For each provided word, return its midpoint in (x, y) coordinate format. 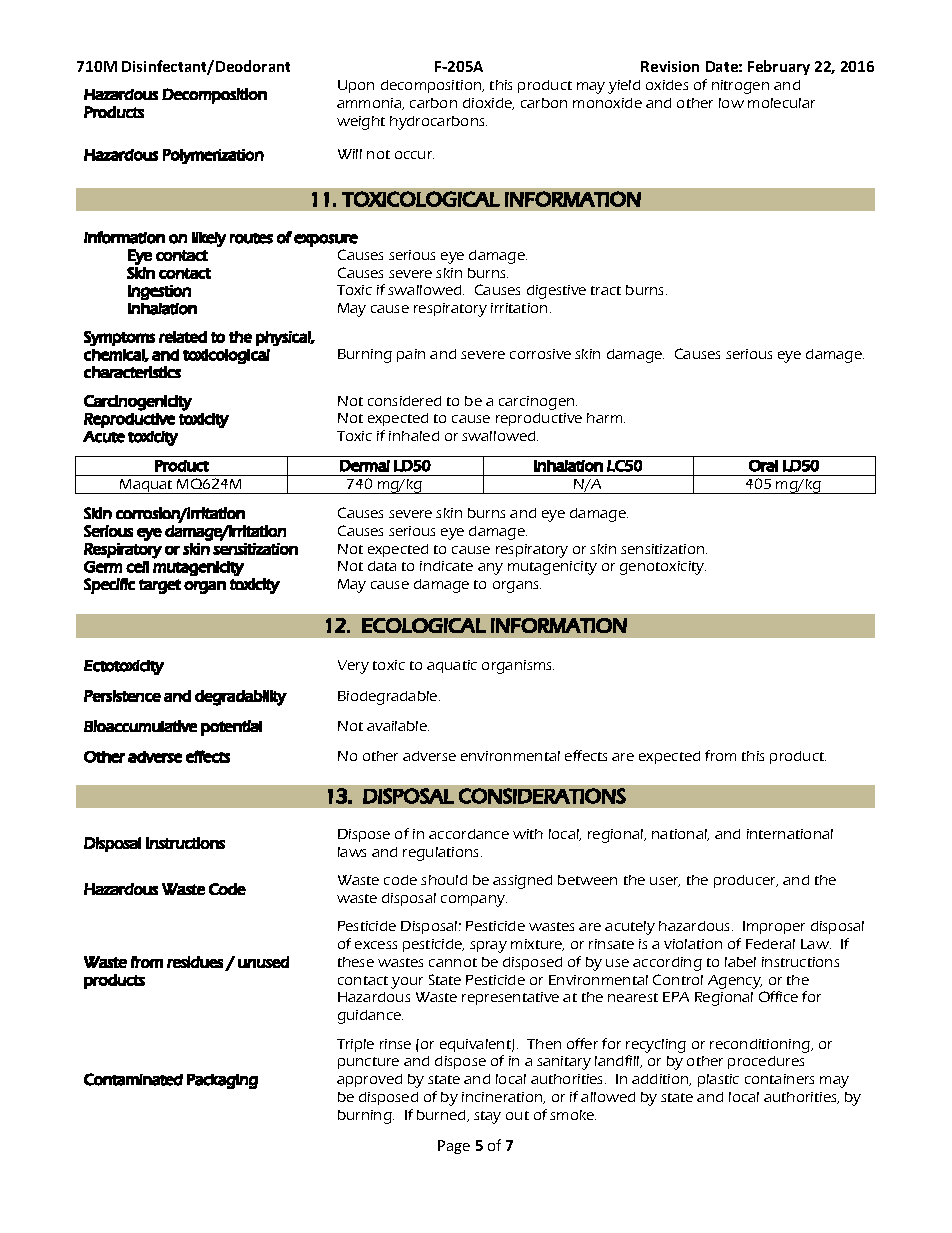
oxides (667, 85)
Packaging (222, 1081)
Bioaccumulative (140, 726)
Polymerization (213, 156)
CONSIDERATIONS (542, 796)
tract (606, 290)
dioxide (488, 104)
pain (411, 355)
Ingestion (159, 292)
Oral (763, 466)
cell (137, 567)
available (398, 726)
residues (195, 962)
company (474, 901)
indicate (446, 566)
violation (693, 944)
